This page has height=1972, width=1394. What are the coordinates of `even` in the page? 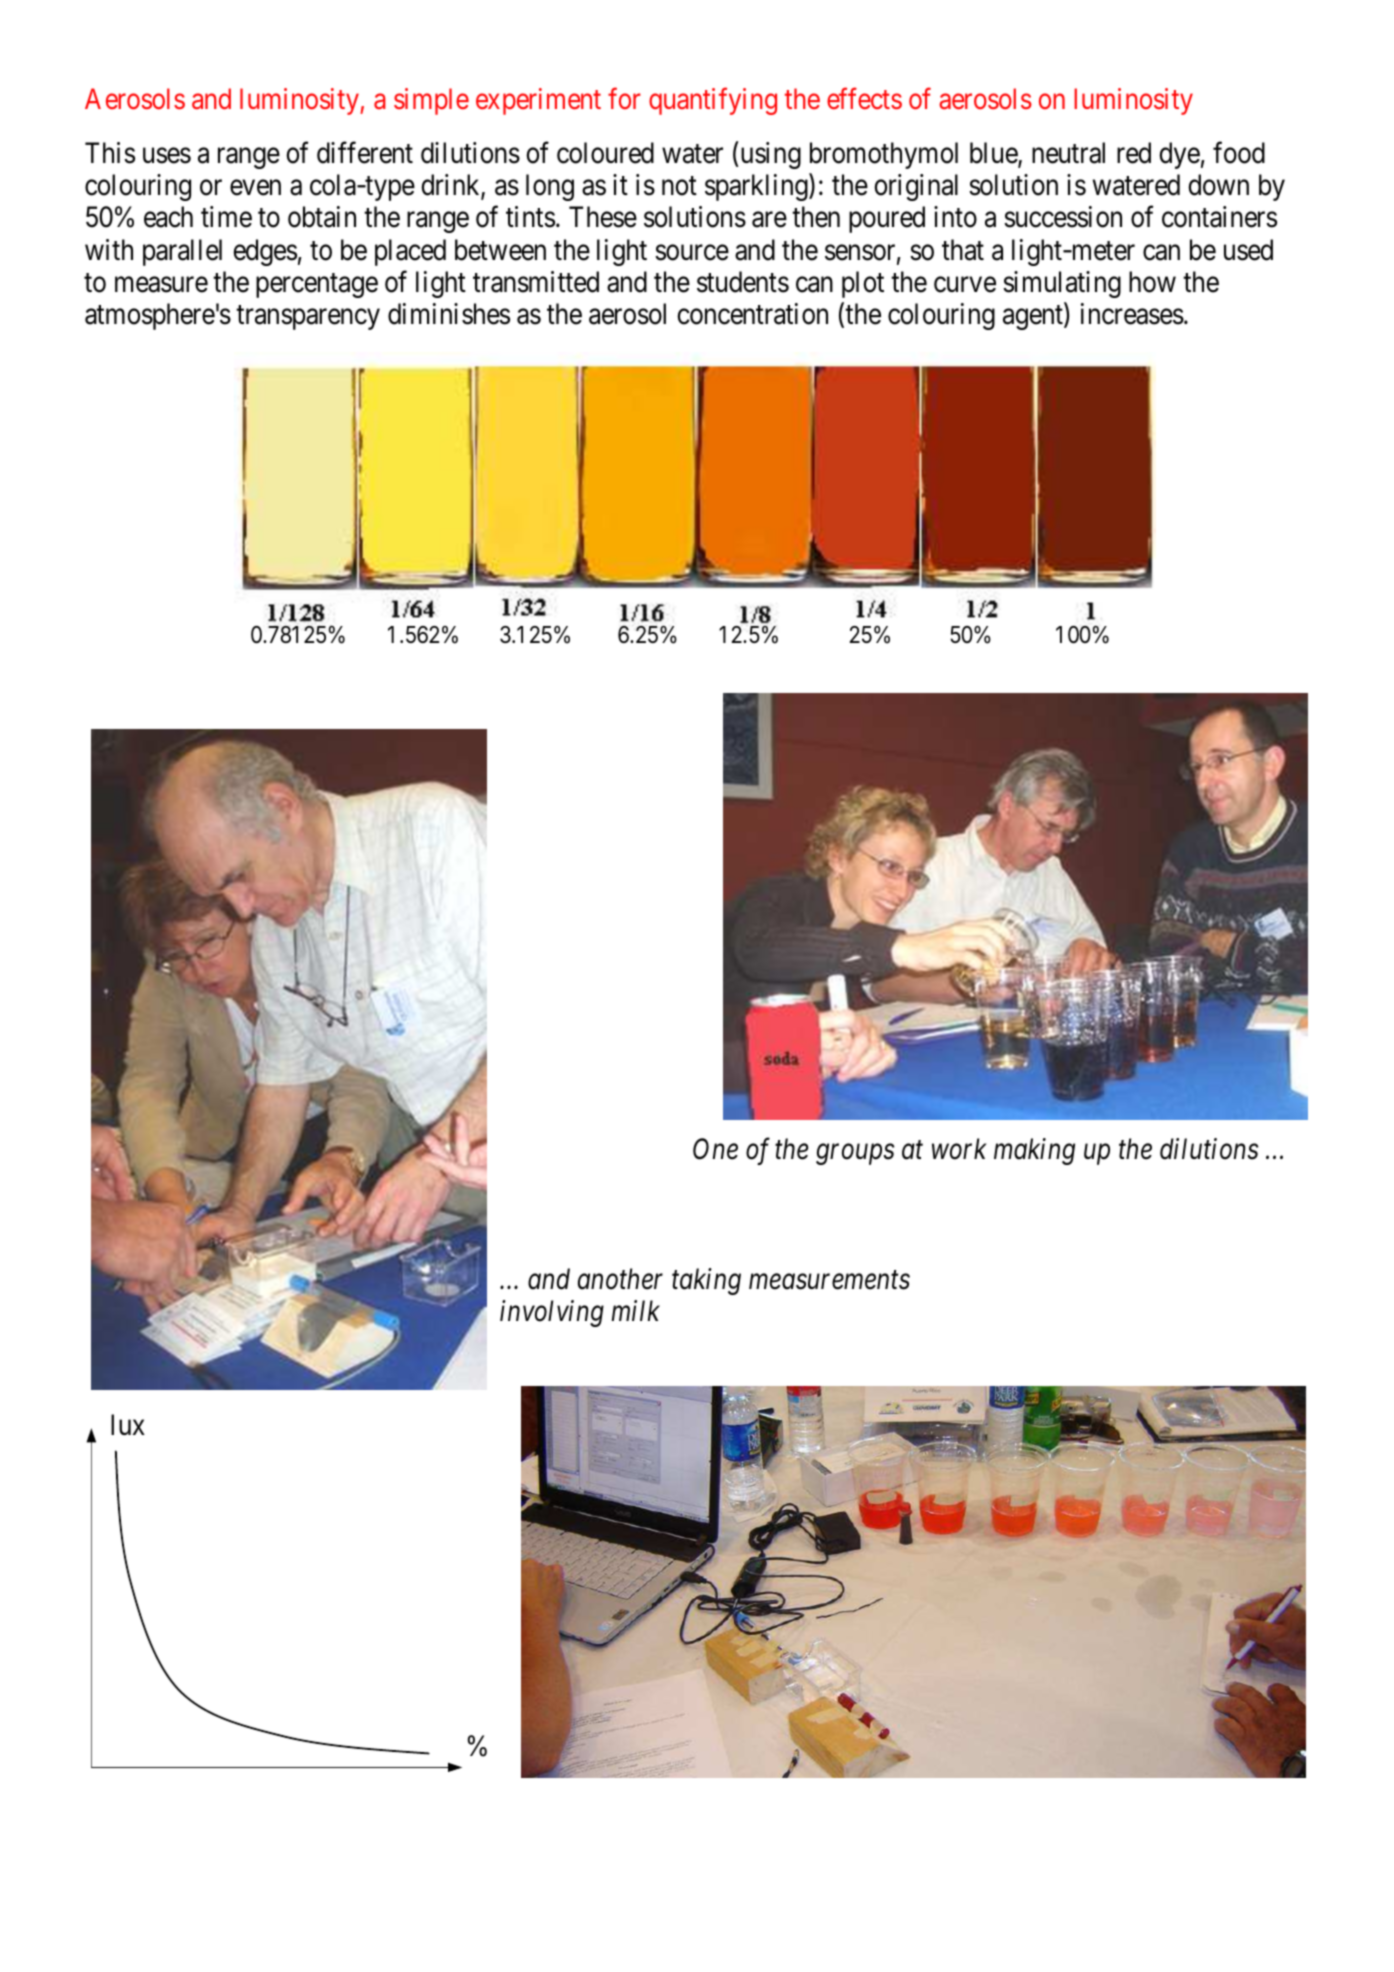 It's located at (255, 188).
